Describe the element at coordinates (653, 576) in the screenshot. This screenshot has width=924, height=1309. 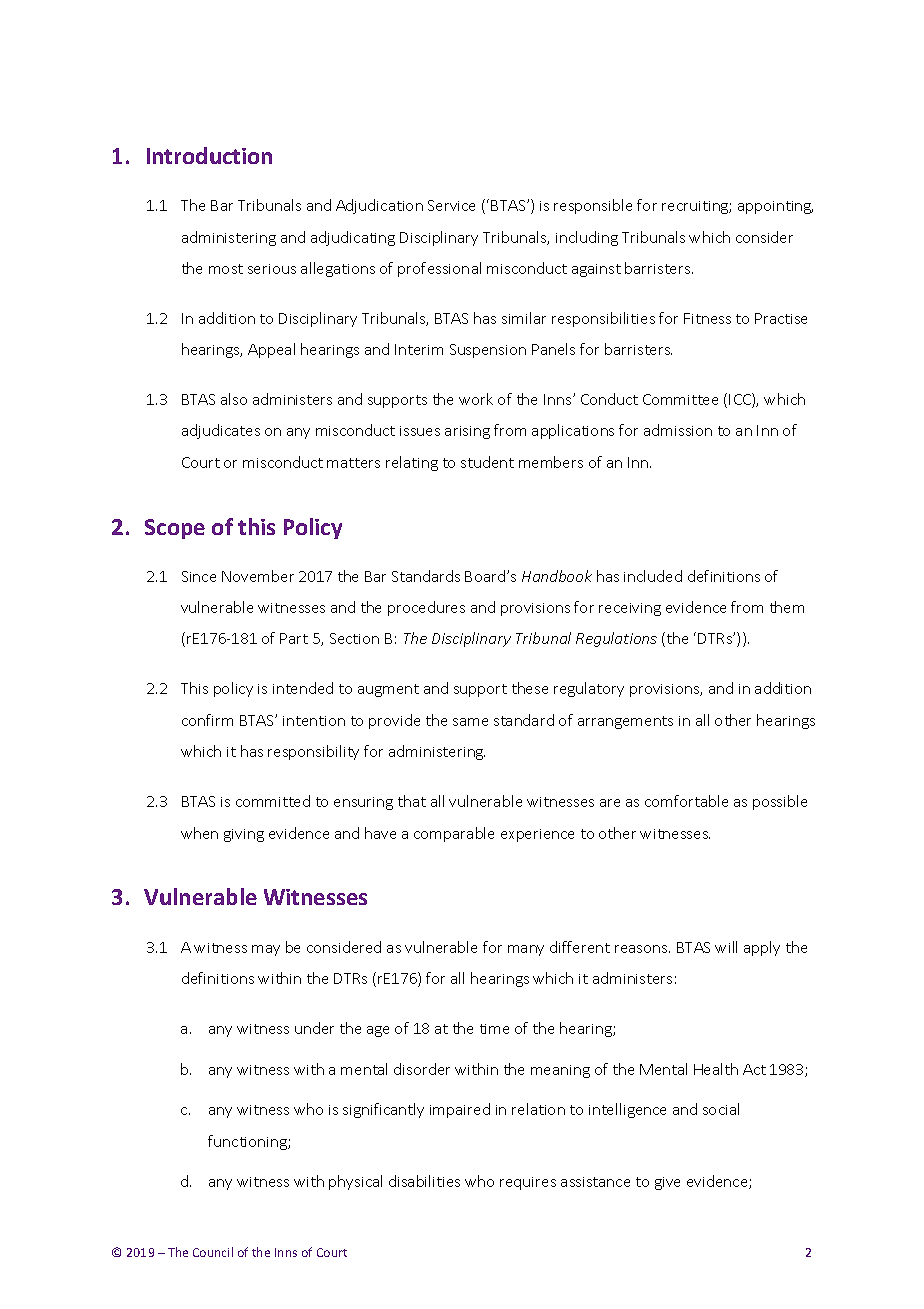
I see `included` at that location.
